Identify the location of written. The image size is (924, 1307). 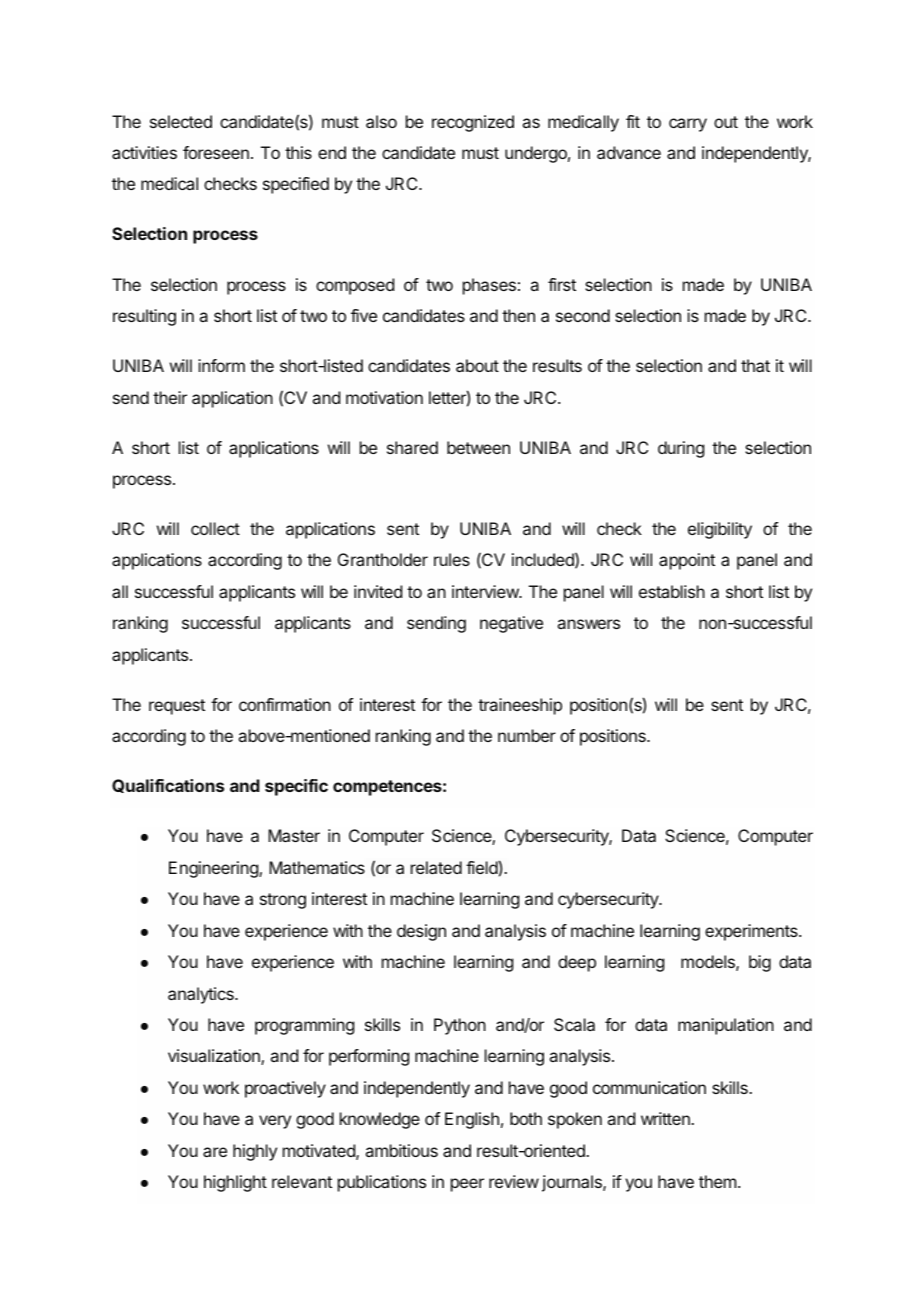
(666, 1118).
